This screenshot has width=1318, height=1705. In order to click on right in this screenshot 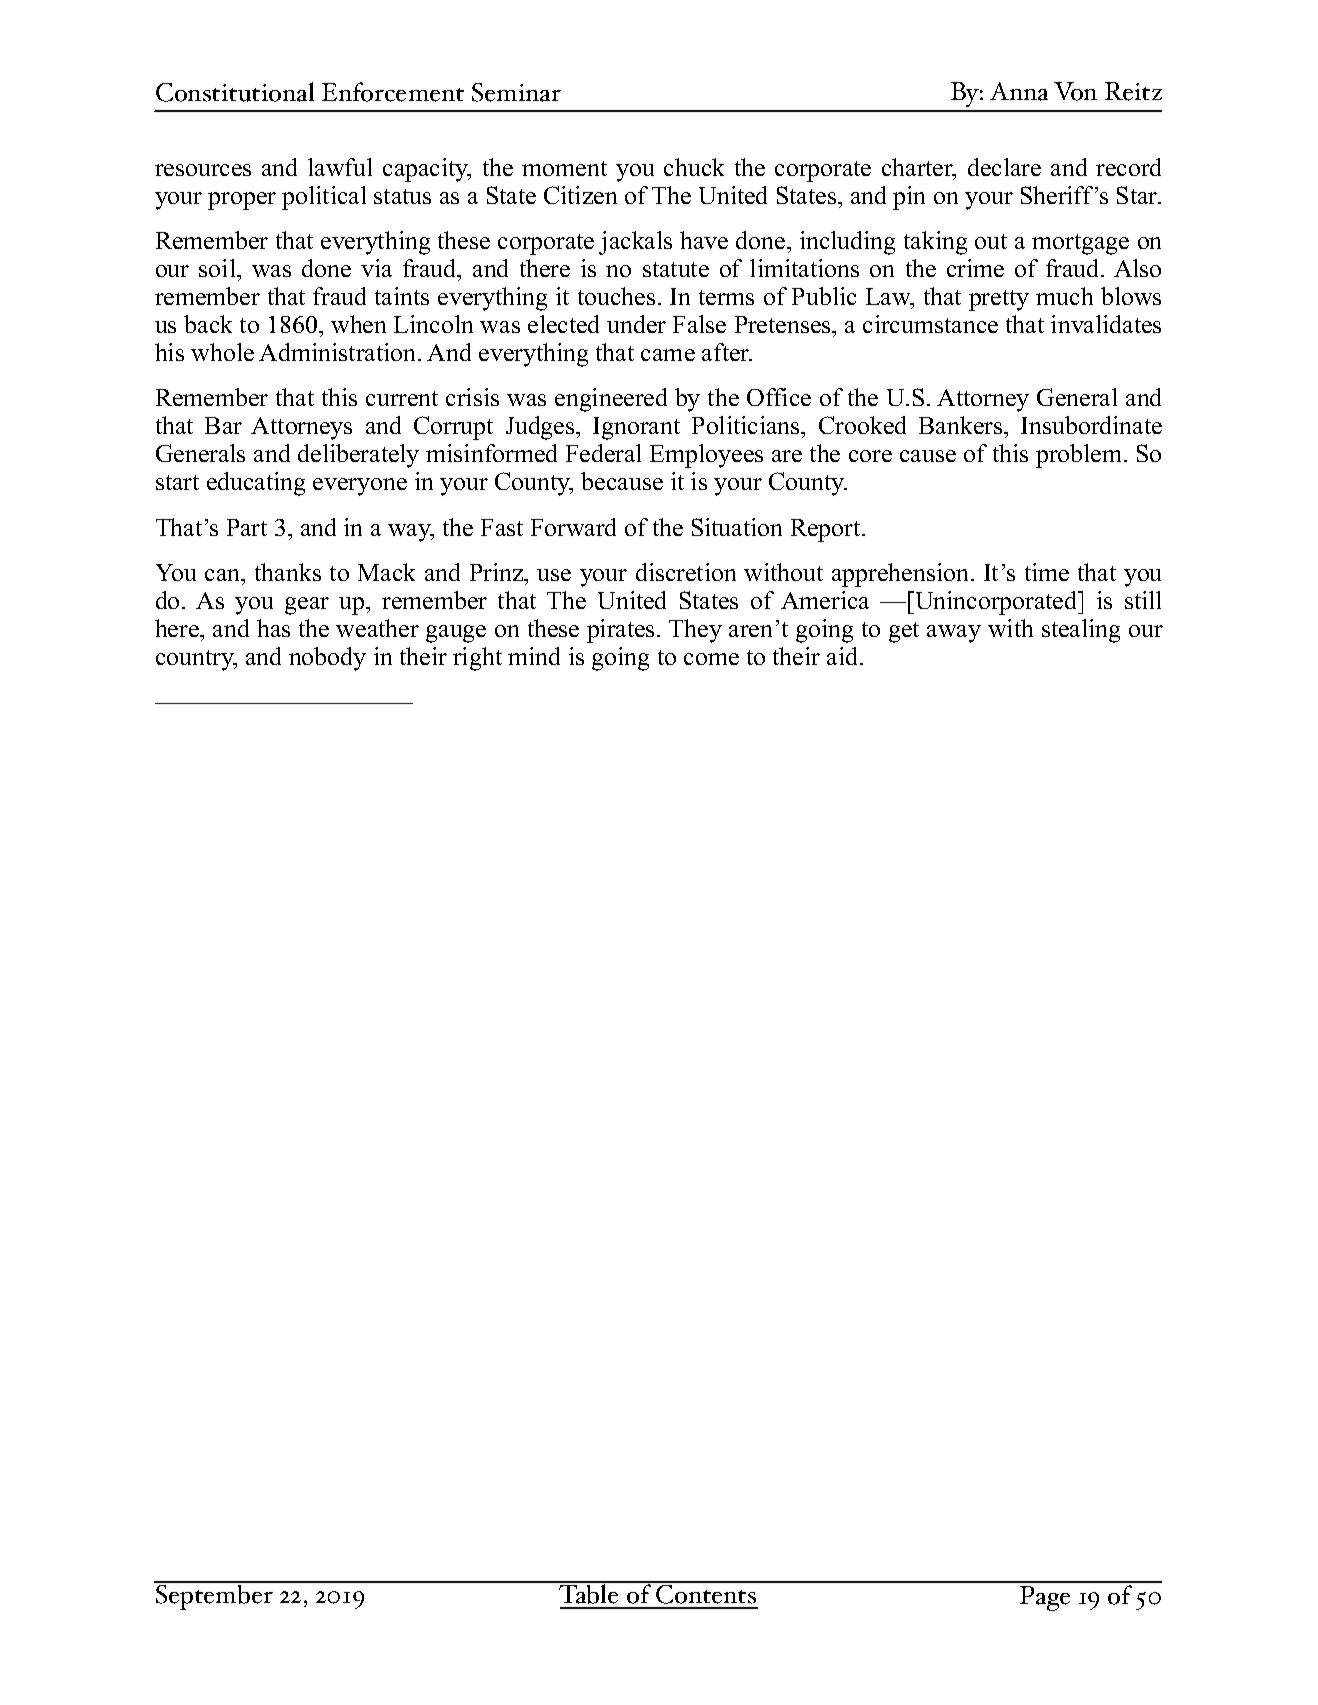, I will do `click(477, 659)`.
